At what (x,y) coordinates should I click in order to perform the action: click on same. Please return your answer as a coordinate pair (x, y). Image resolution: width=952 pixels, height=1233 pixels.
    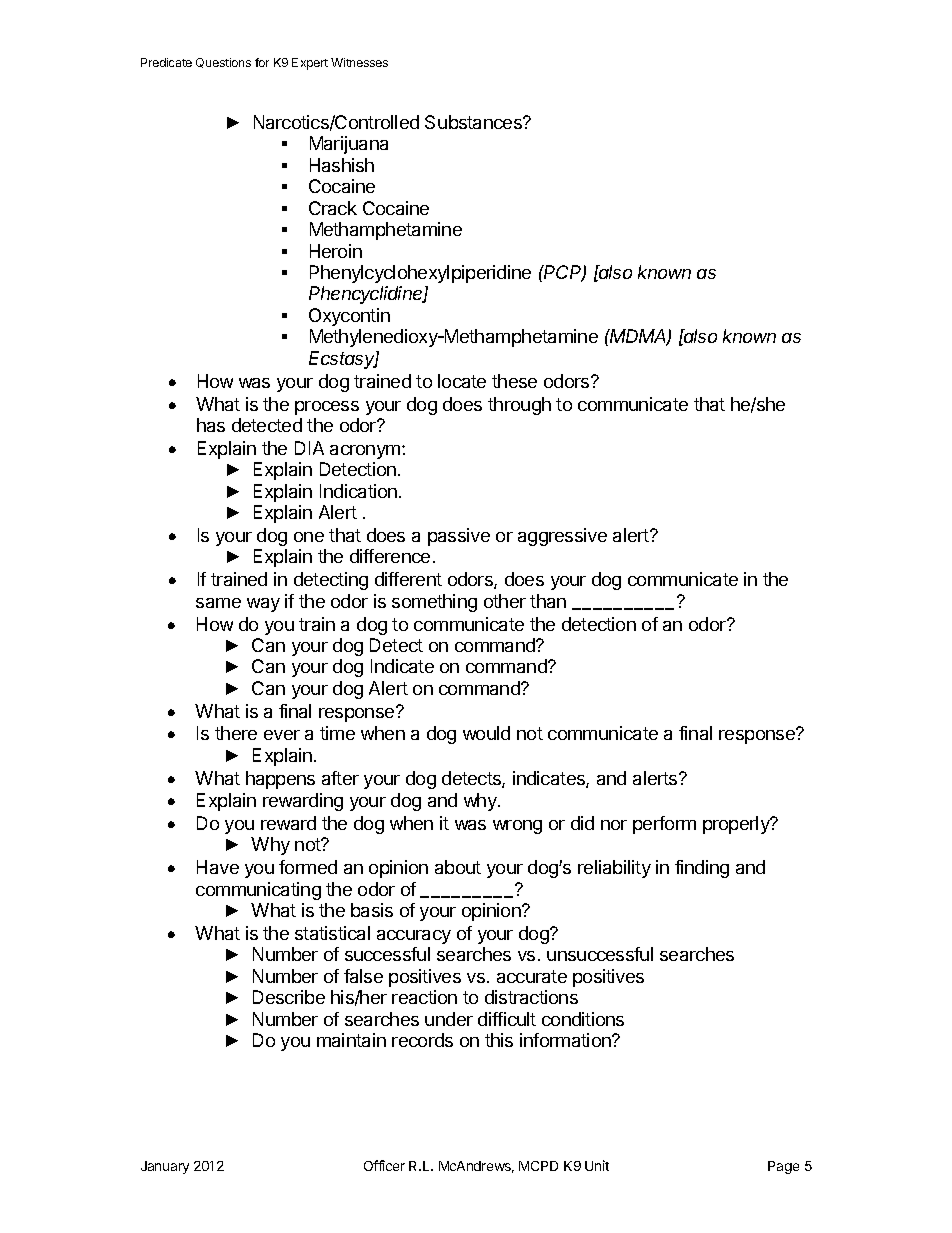
    Looking at the image, I should click on (218, 603).
